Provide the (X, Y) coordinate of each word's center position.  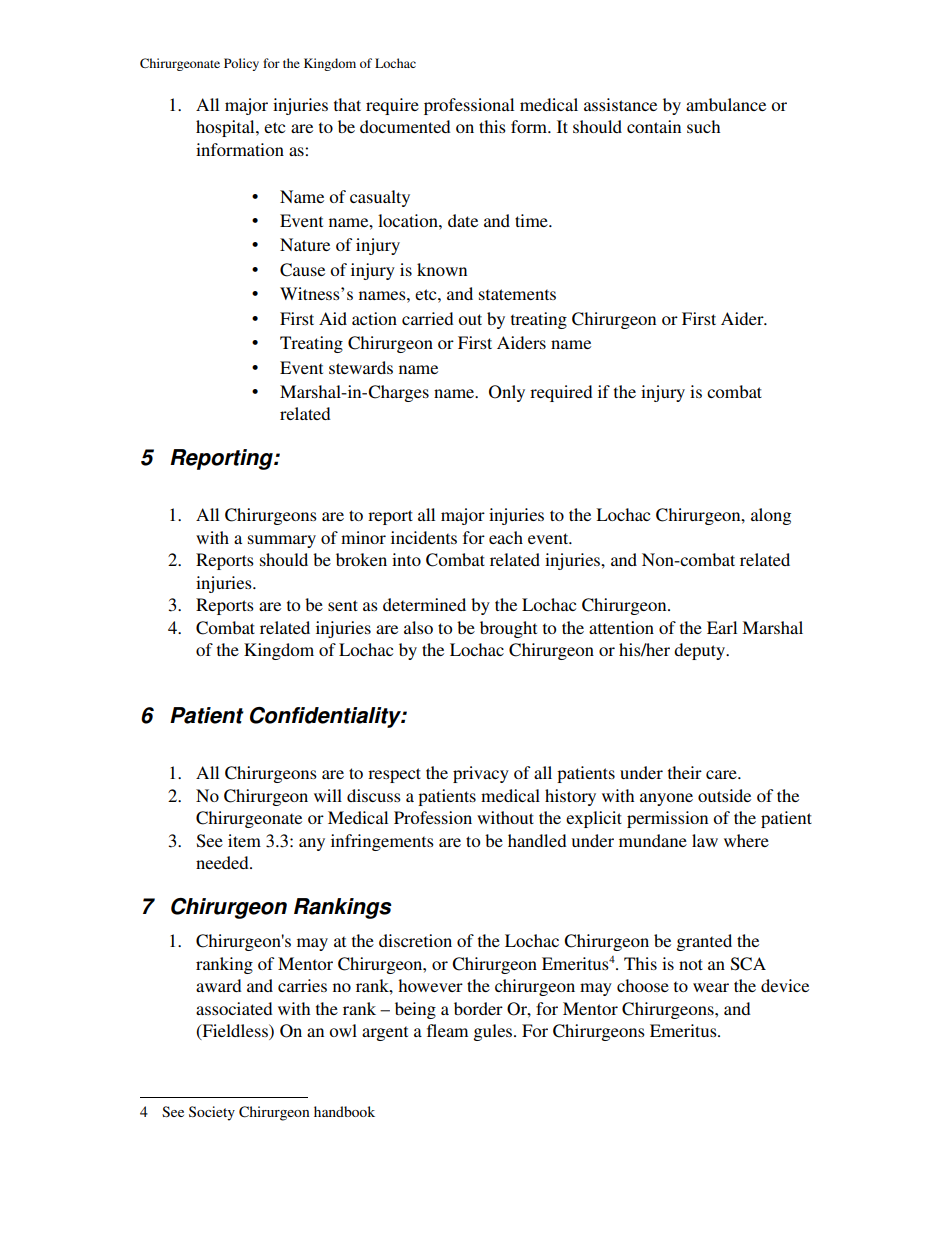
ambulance (726, 104)
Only (507, 393)
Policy (241, 64)
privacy (481, 774)
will (328, 795)
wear (711, 987)
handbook (344, 1111)
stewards (361, 367)
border (478, 1008)
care (722, 774)
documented (405, 126)
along (771, 516)
